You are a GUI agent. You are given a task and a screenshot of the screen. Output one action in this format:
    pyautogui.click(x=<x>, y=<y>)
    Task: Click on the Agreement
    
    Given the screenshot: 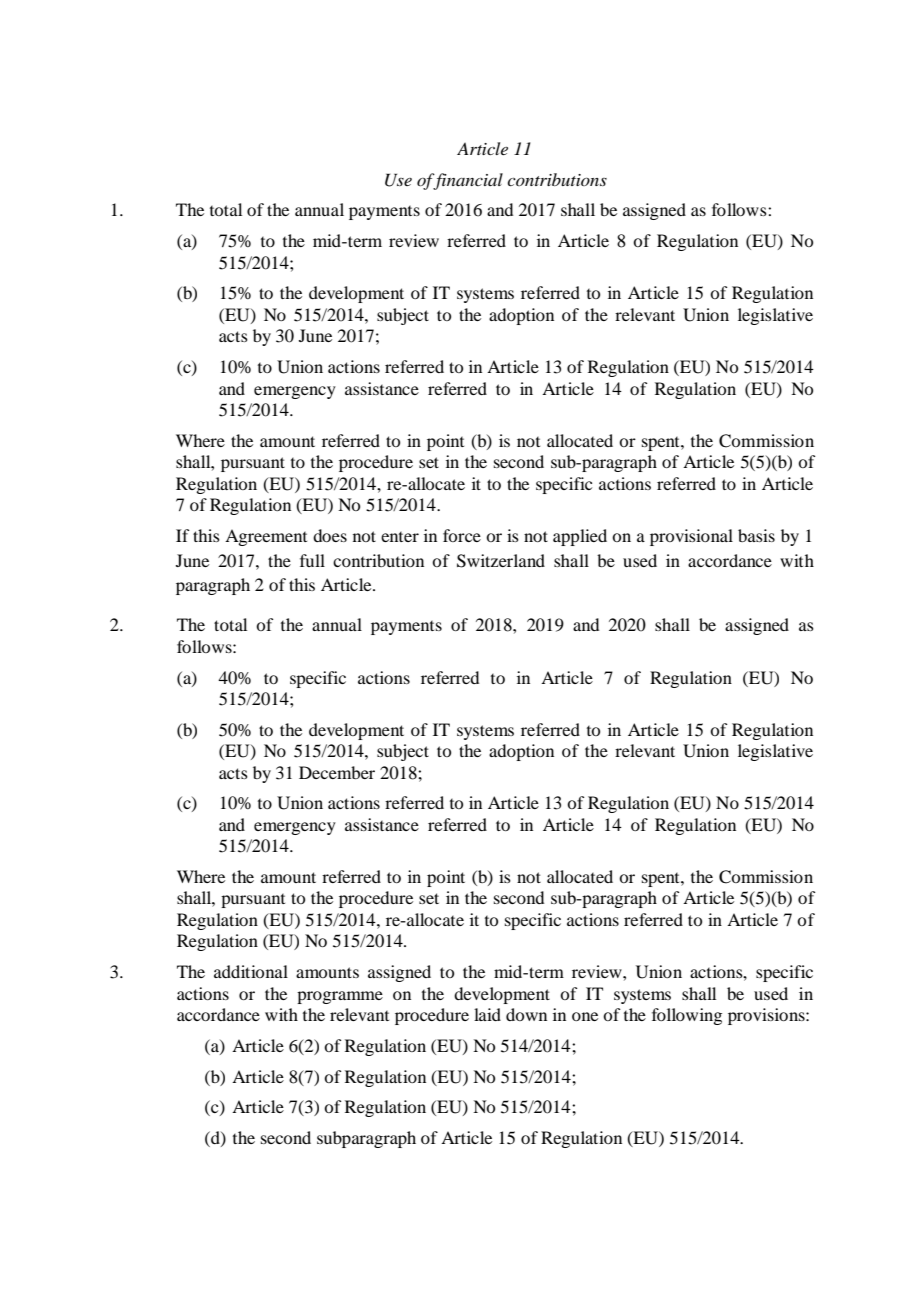 What is the action you would take?
    pyautogui.click(x=266, y=537)
